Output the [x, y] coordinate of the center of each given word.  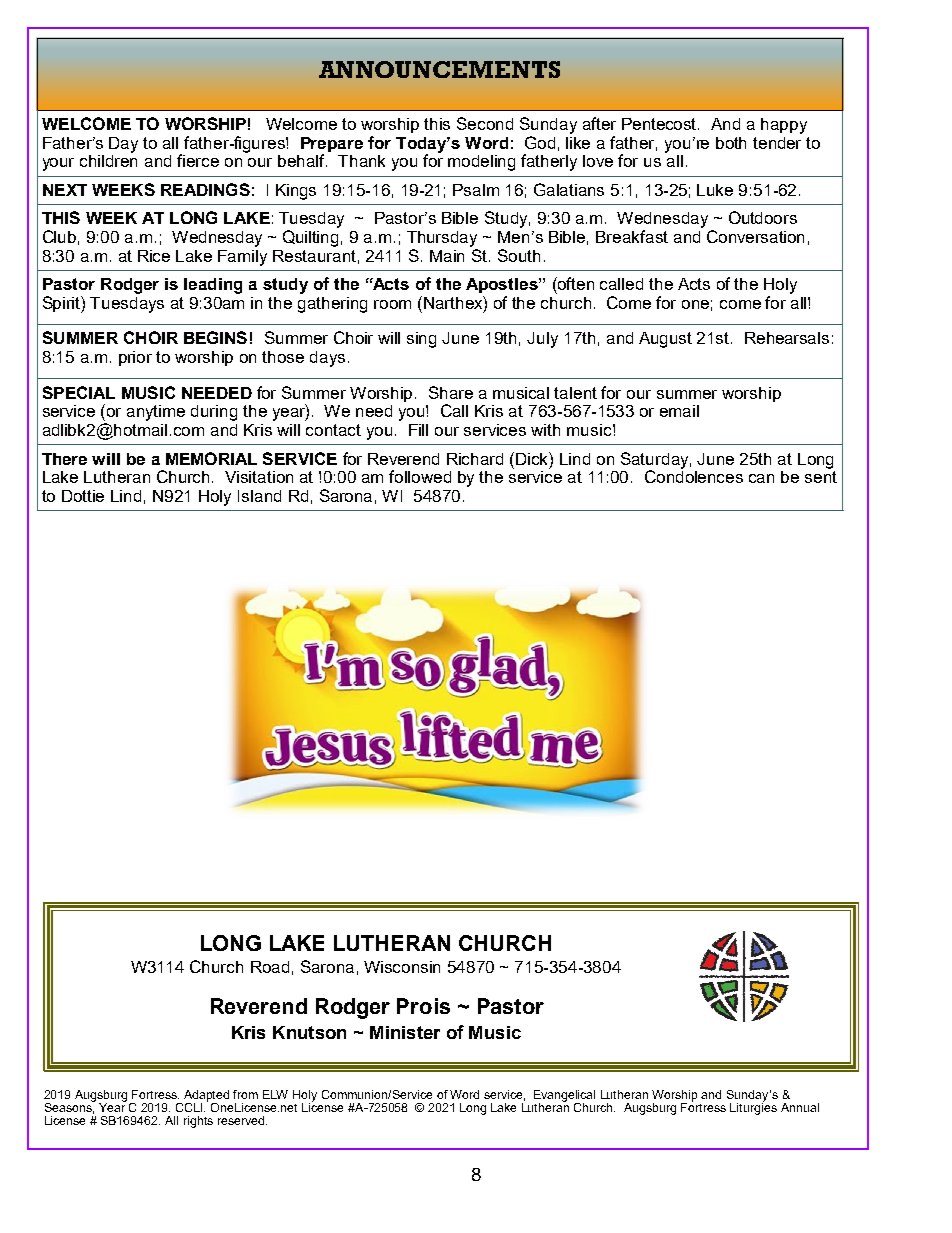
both [731, 143]
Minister [405, 1032]
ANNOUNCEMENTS [439, 69]
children [108, 159]
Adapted [206, 1097]
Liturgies [753, 1108]
